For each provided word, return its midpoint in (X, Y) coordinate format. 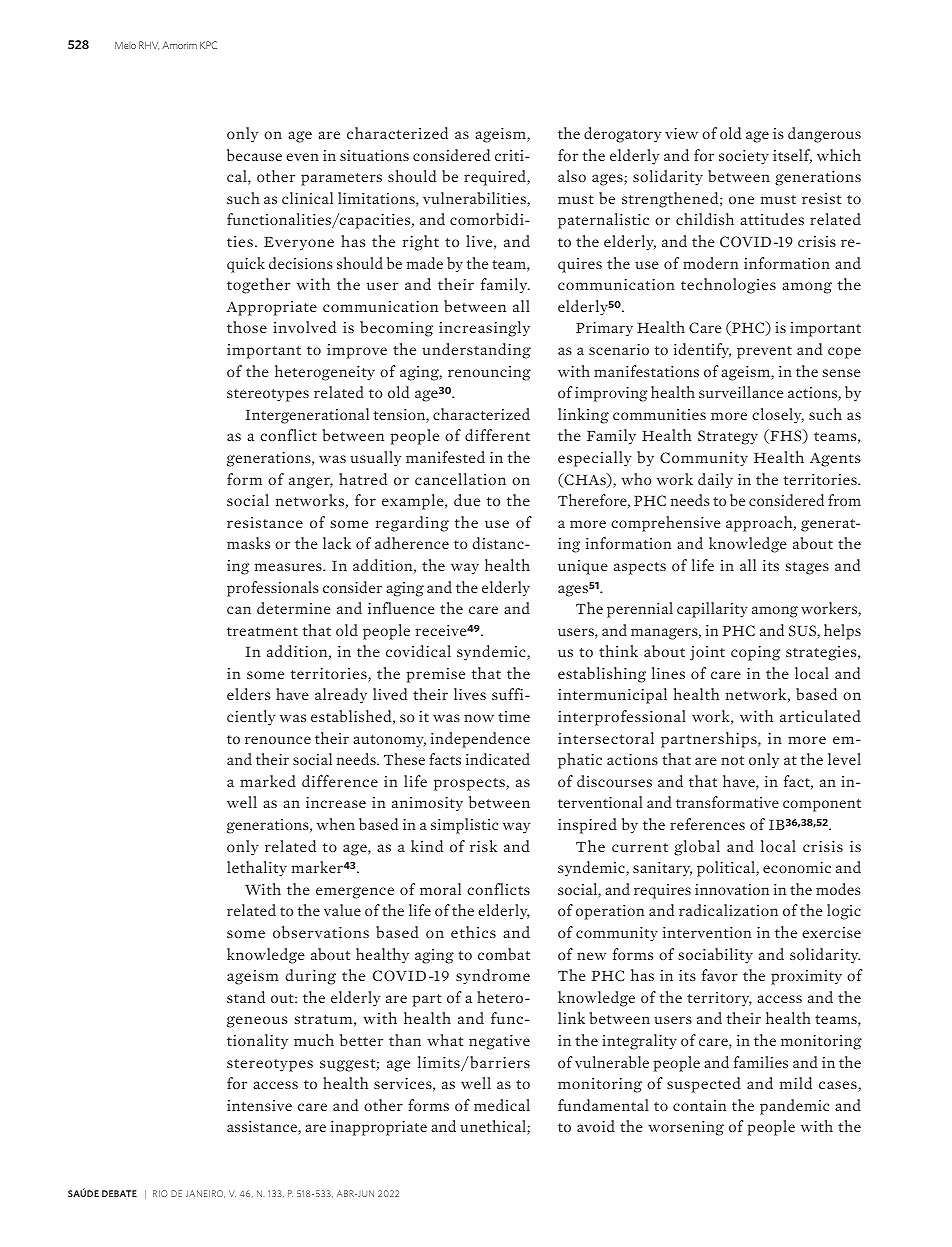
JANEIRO (205, 1194)
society (744, 157)
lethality (257, 869)
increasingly (484, 329)
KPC (208, 45)
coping (756, 653)
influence (401, 608)
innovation (732, 889)
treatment (262, 631)
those (247, 327)
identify (702, 351)
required (496, 178)
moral (440, 889)
